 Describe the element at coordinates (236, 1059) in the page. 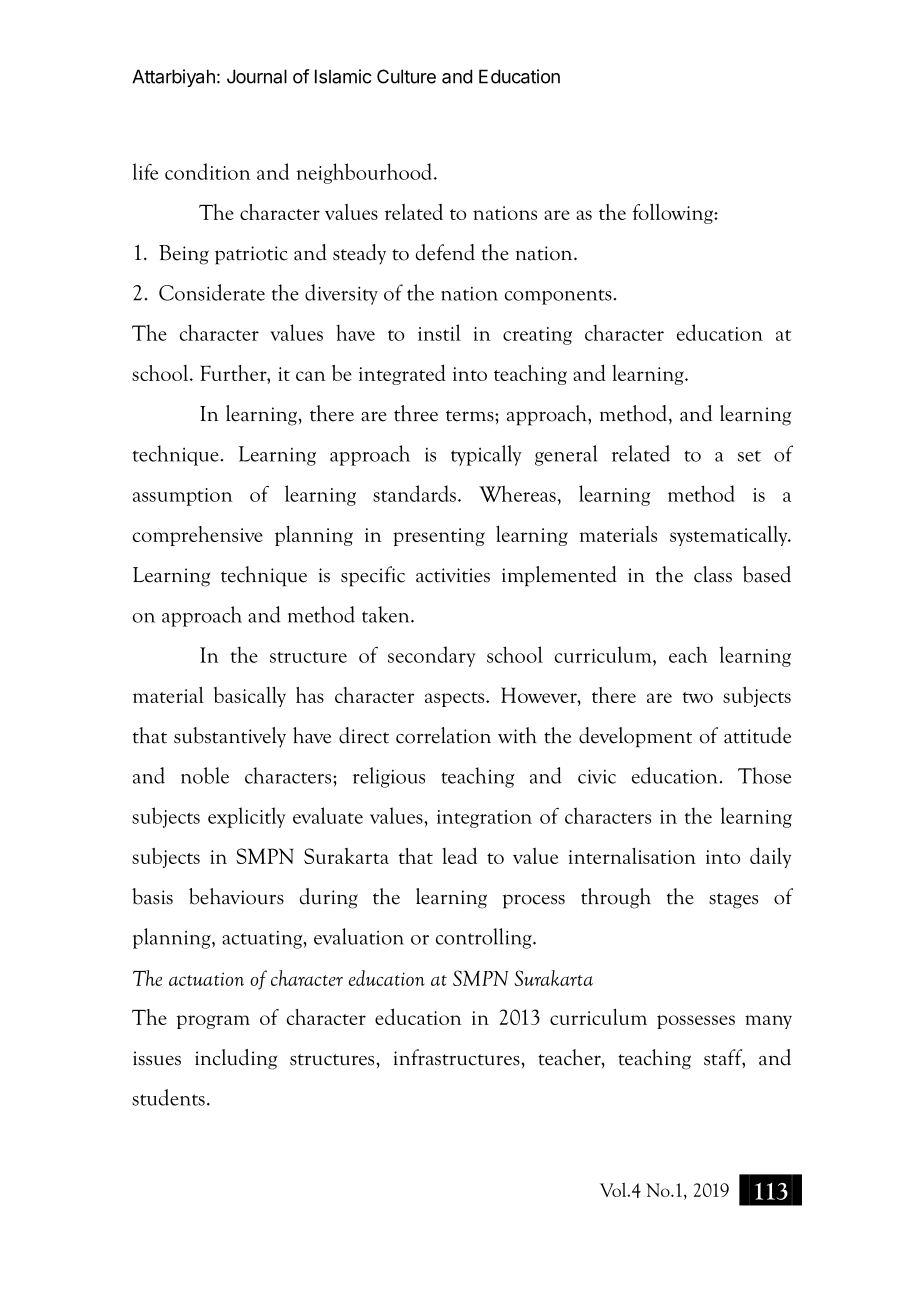

I see `including` at that location.
